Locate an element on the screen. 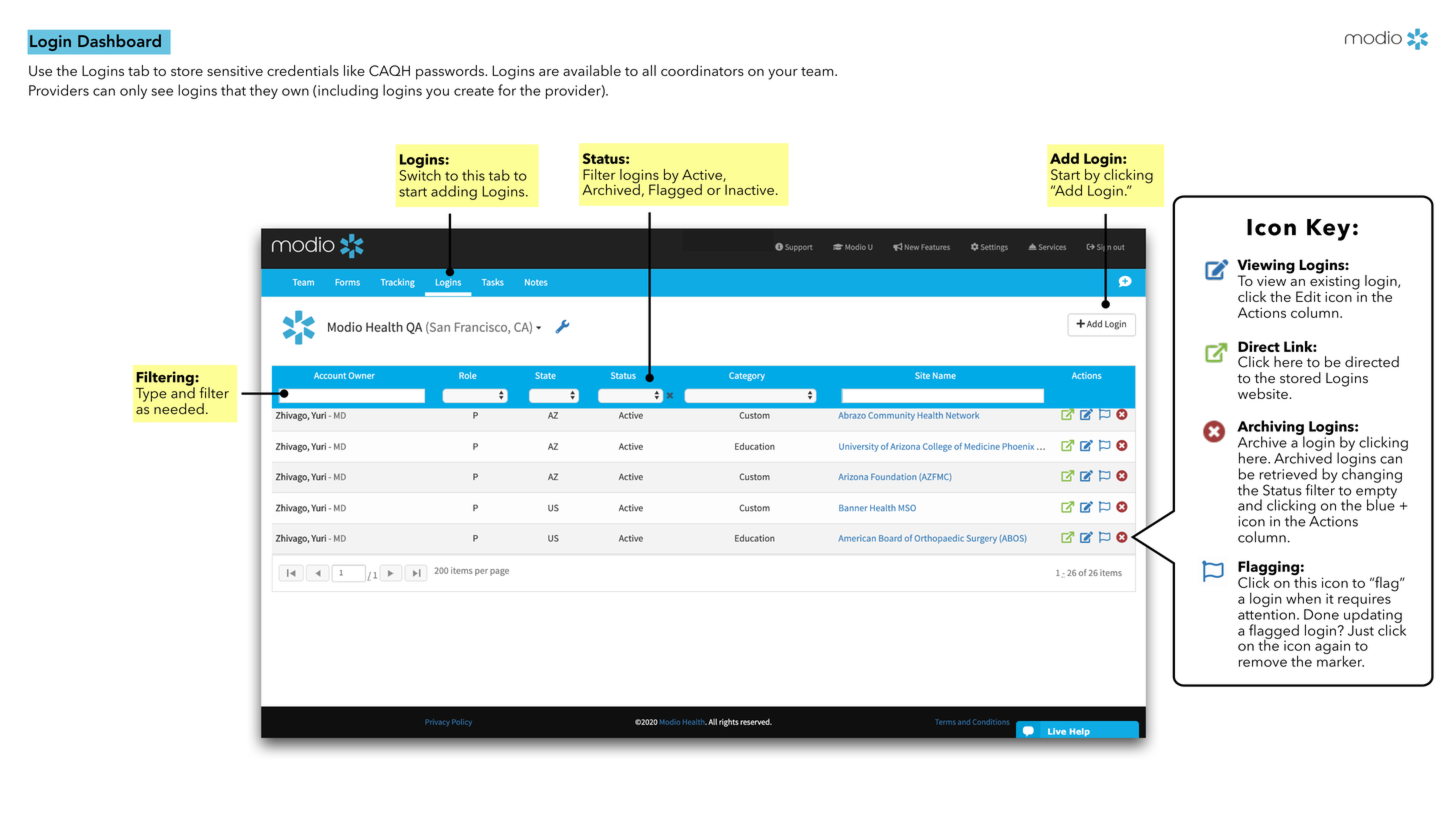 This screenshot has height=819, width=1456. coordinators is located at coordinates (702, 70).
